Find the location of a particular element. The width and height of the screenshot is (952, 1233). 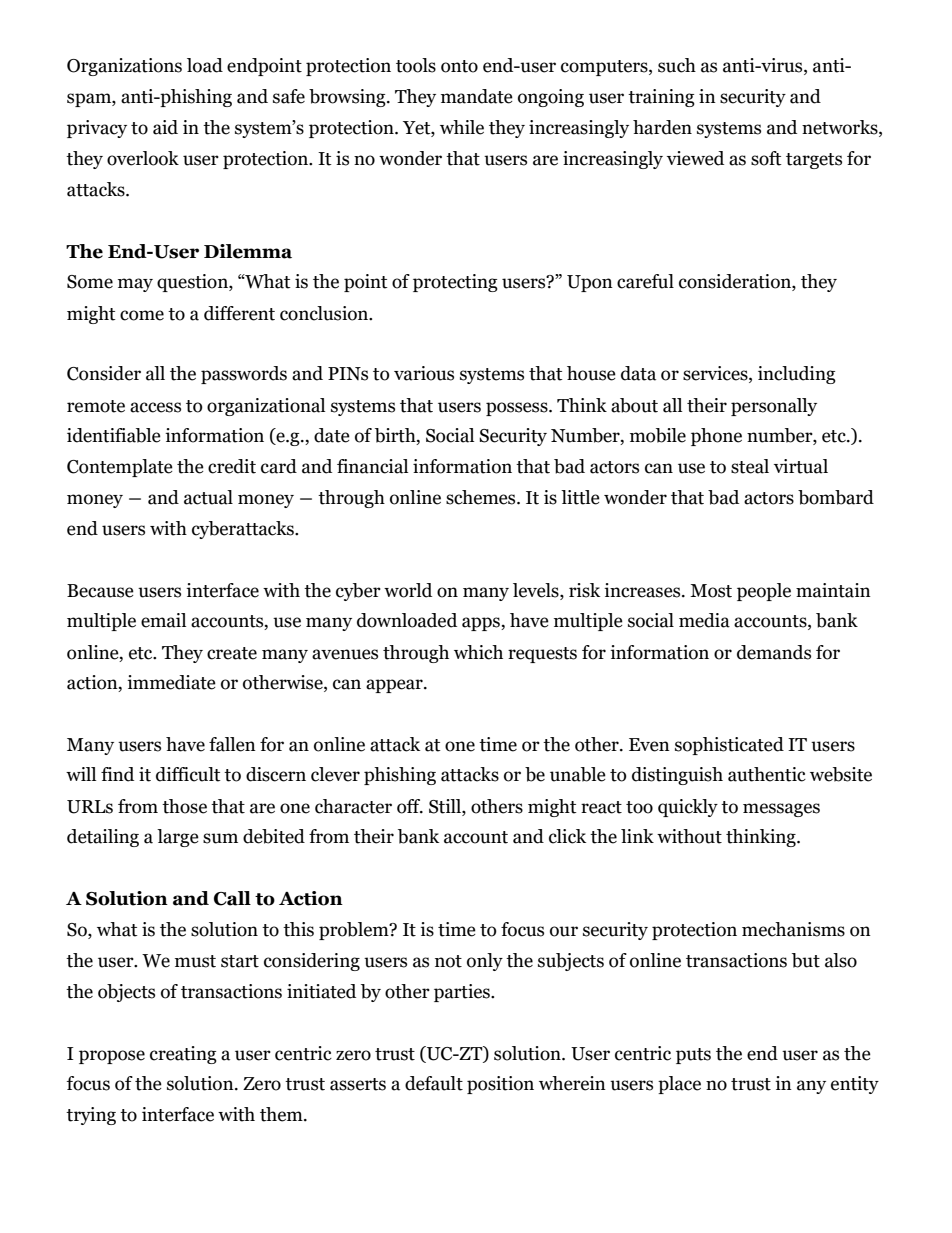

mechanisms is located at coordinates (793, 929).
